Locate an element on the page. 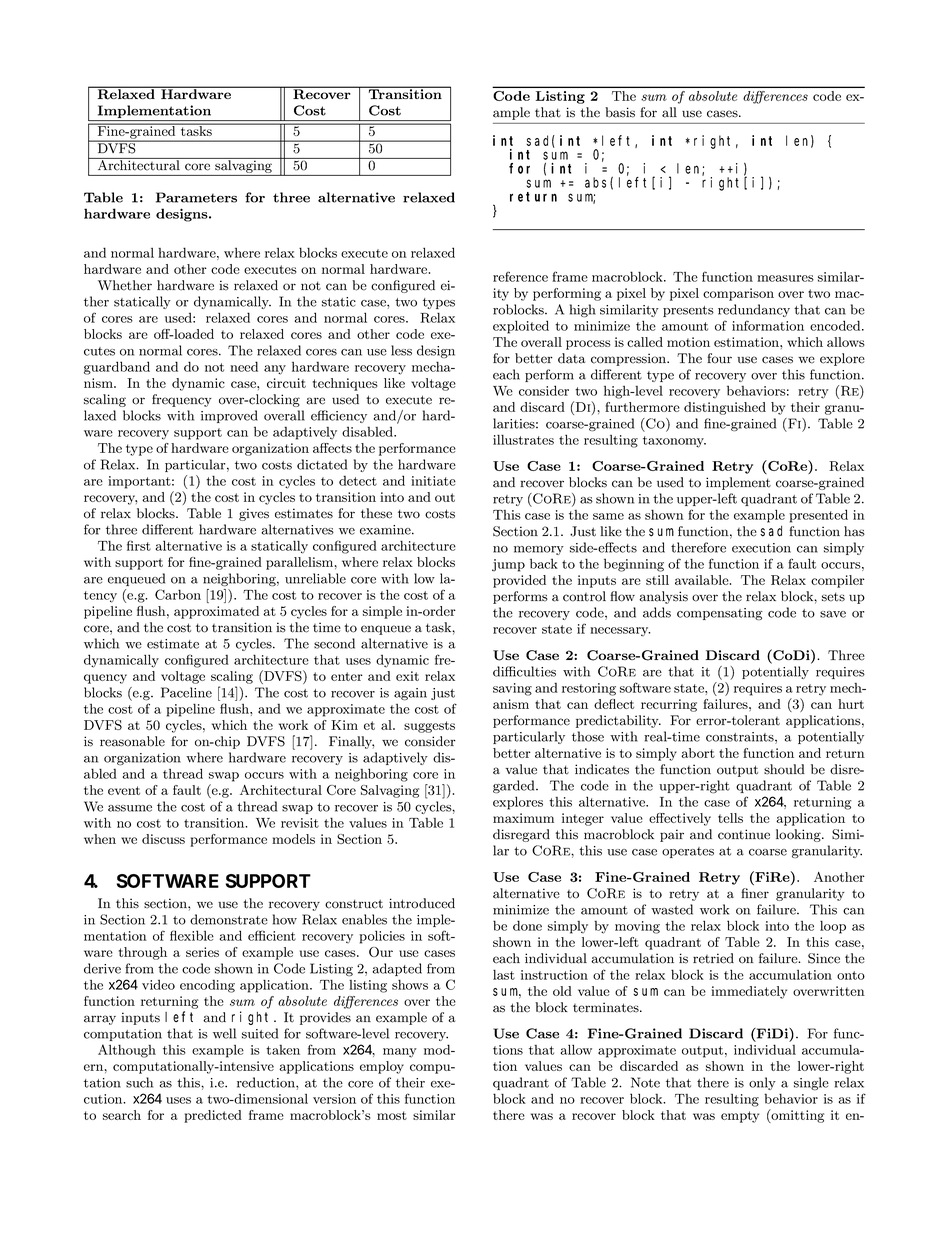 The image size is (952, 1233). continue is located at coordinates (744, 834).
